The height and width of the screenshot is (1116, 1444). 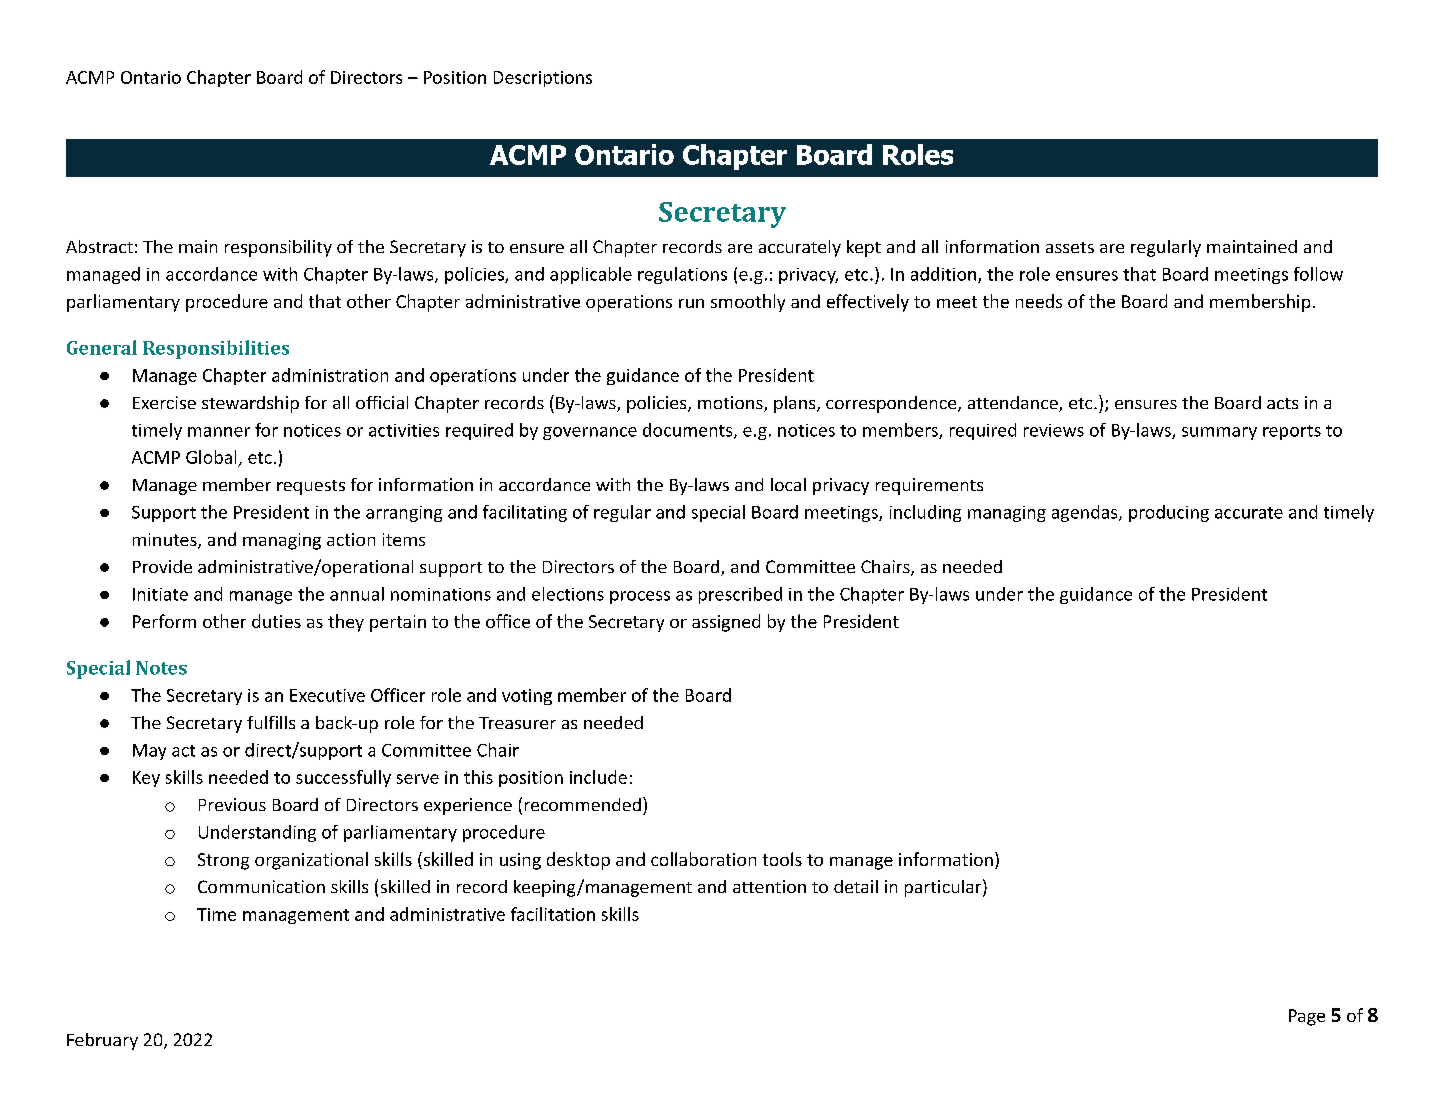 I want to click on duties, so click(x=276, y=621).
